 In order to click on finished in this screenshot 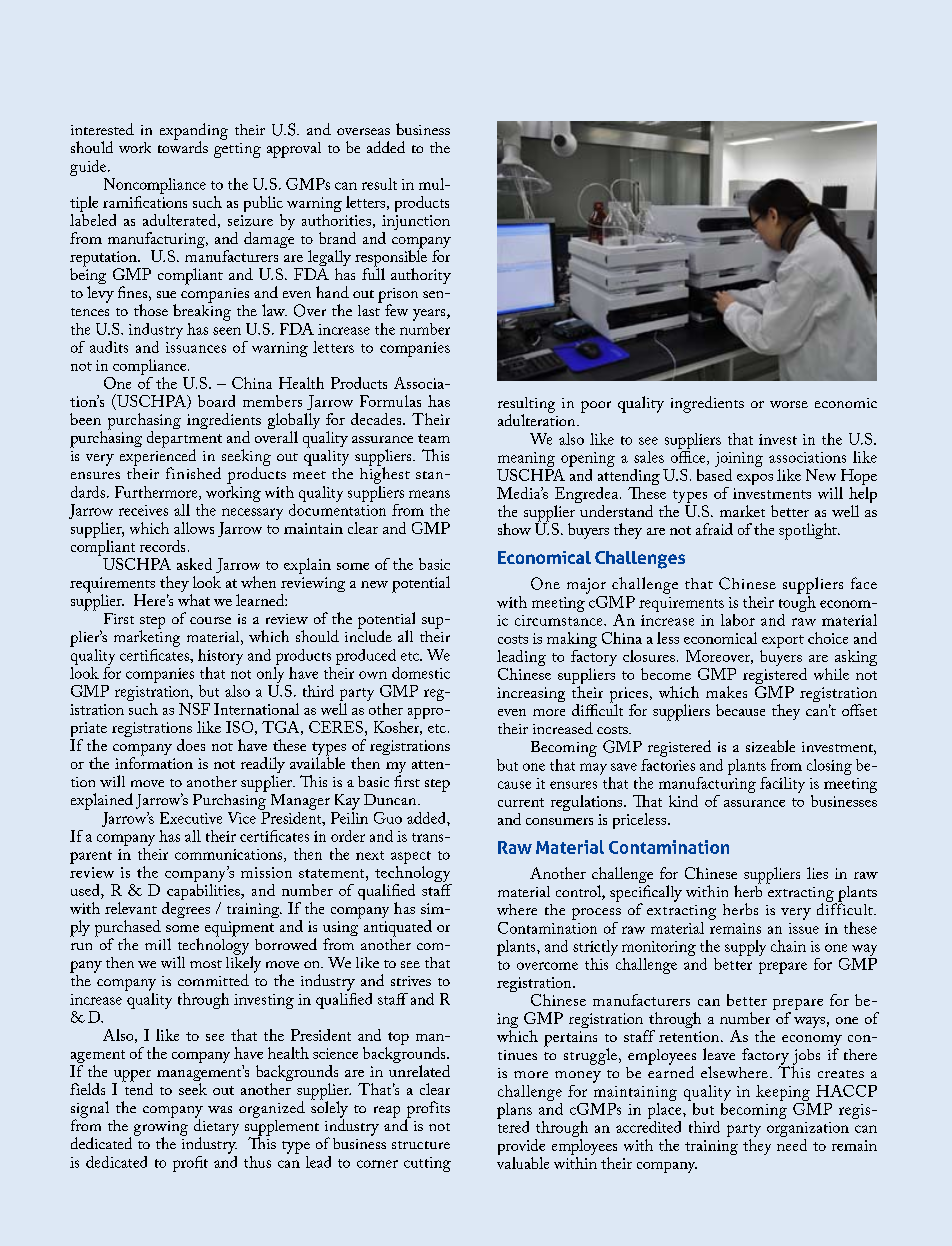, I will do `click(193, 473)`.
